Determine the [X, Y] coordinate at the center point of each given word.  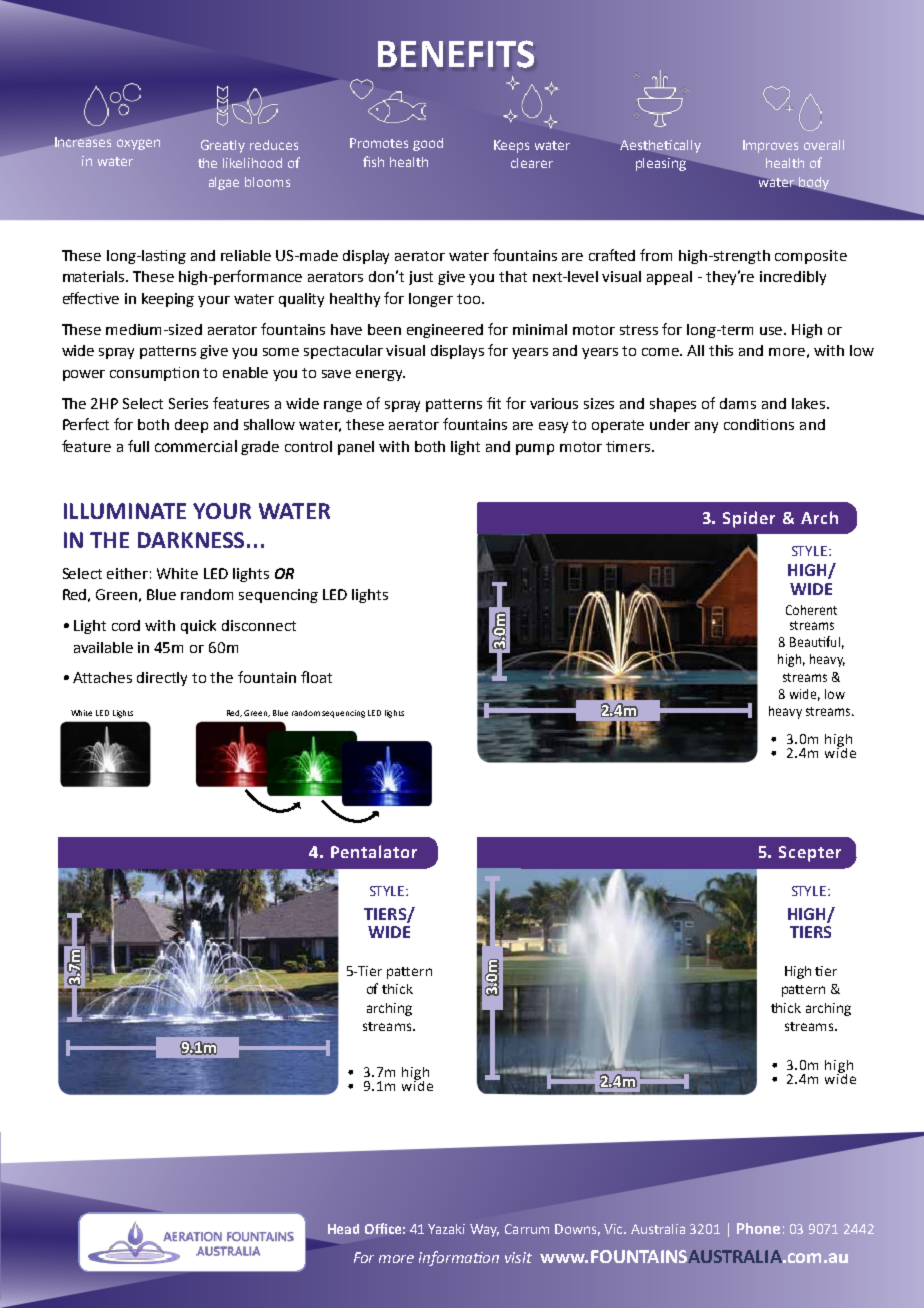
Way [484, 1230]
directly [162, 679]
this [721, 350]
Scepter [810, 854]
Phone [758, 1228]
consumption [154, 374]
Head [343, 1229]
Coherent [811, 610]
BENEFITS [456, 54]
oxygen [138, 144]
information [459, 1258]
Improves [770, 146]
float [316, 677]
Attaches [102, 677]
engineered [445, 331]
